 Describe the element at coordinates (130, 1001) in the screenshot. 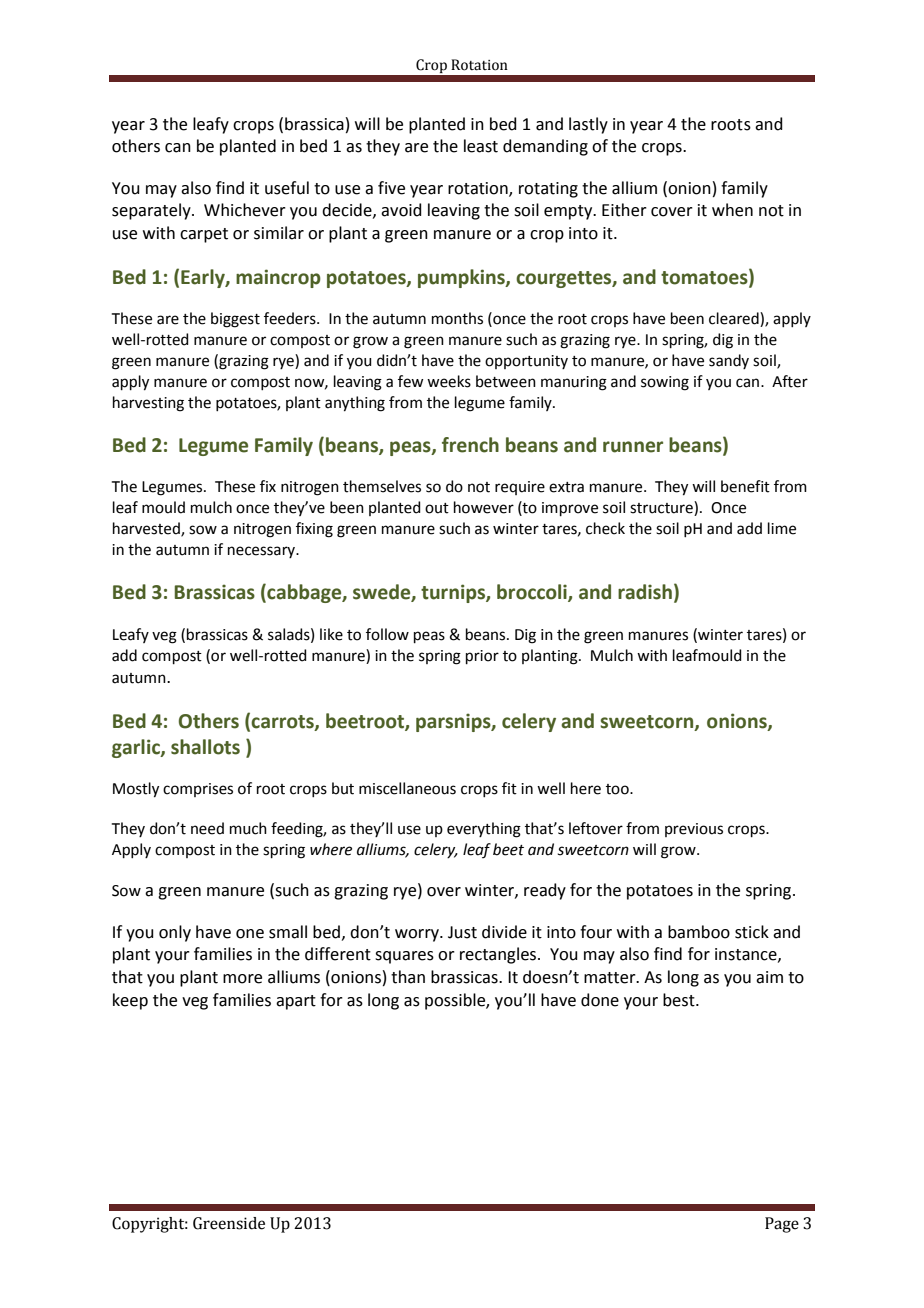

I see `keep` at that location.
